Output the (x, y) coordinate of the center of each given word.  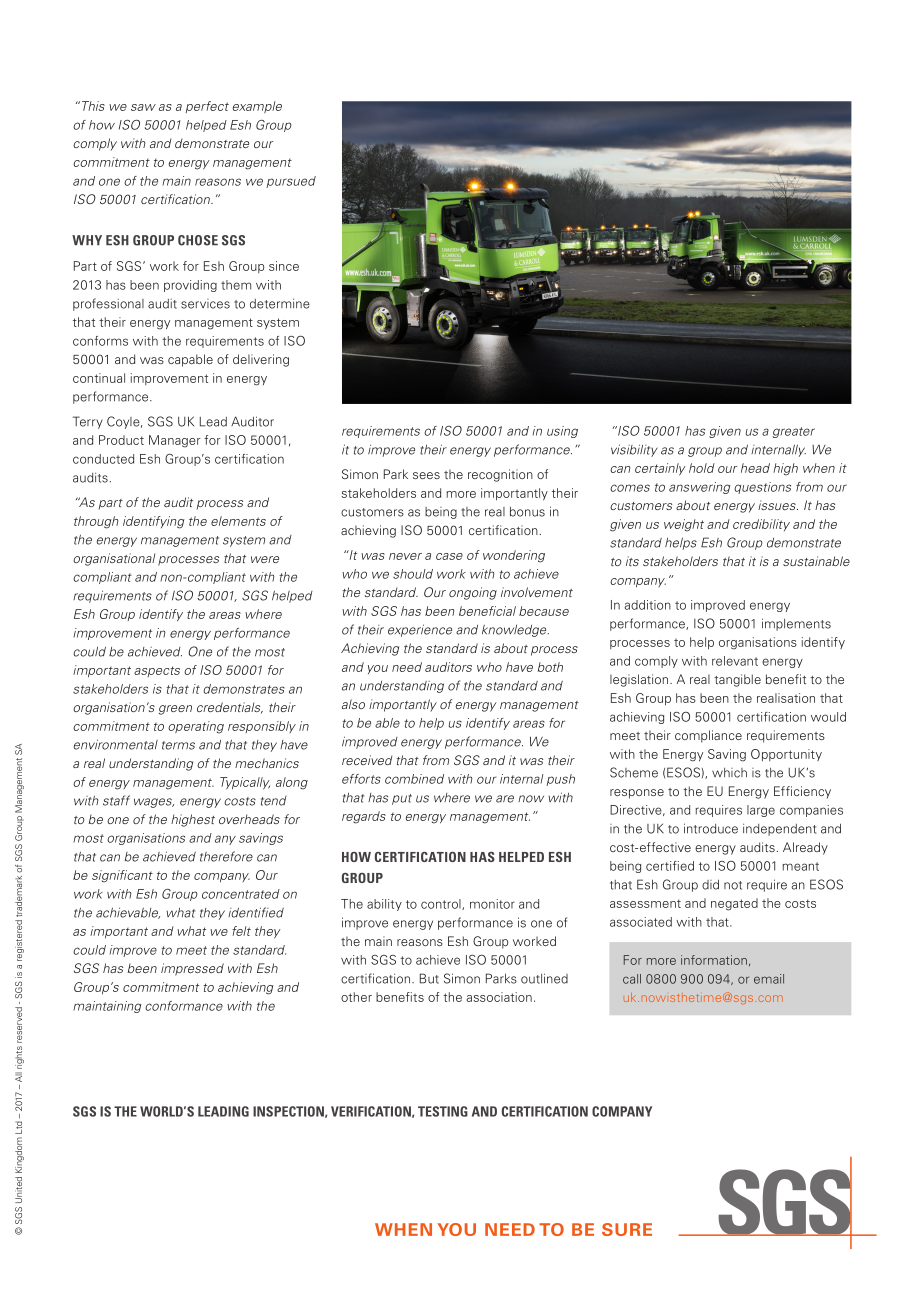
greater (794, 432)
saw (143, 107)
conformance (184, 1006)
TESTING (443, 1111)
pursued (291, 182)
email (769, 979)
